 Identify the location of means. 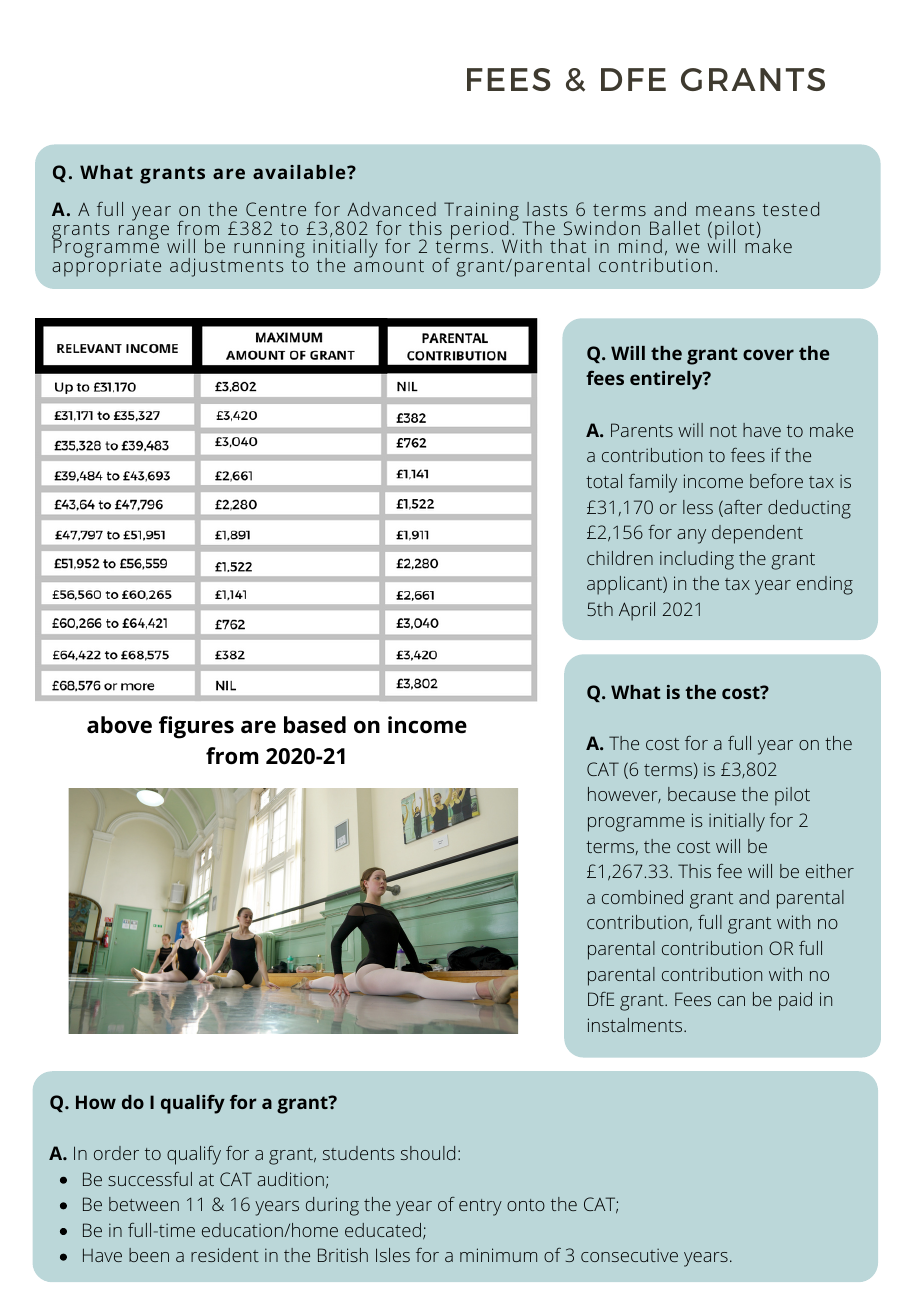
(725, 211).
